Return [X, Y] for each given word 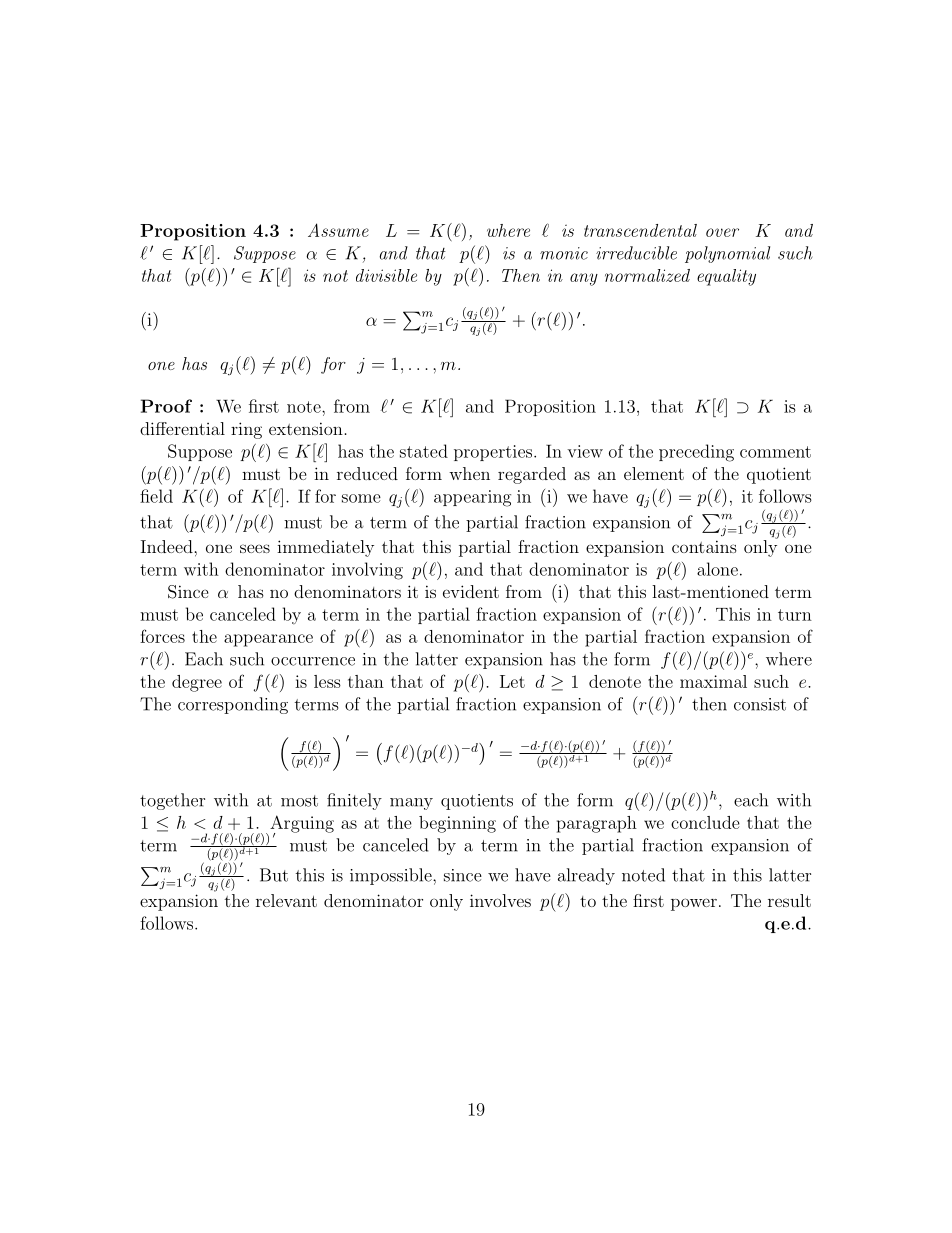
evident [471, 591]
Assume [338, 230]
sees [255, 548]
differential [182, 428]
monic [564, 253]
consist [760, 704]
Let [512, 681]
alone [717, 569]
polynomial [727, 254]
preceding [696, 453]
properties [493, 453]
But [274, 875]
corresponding [233, 705]
